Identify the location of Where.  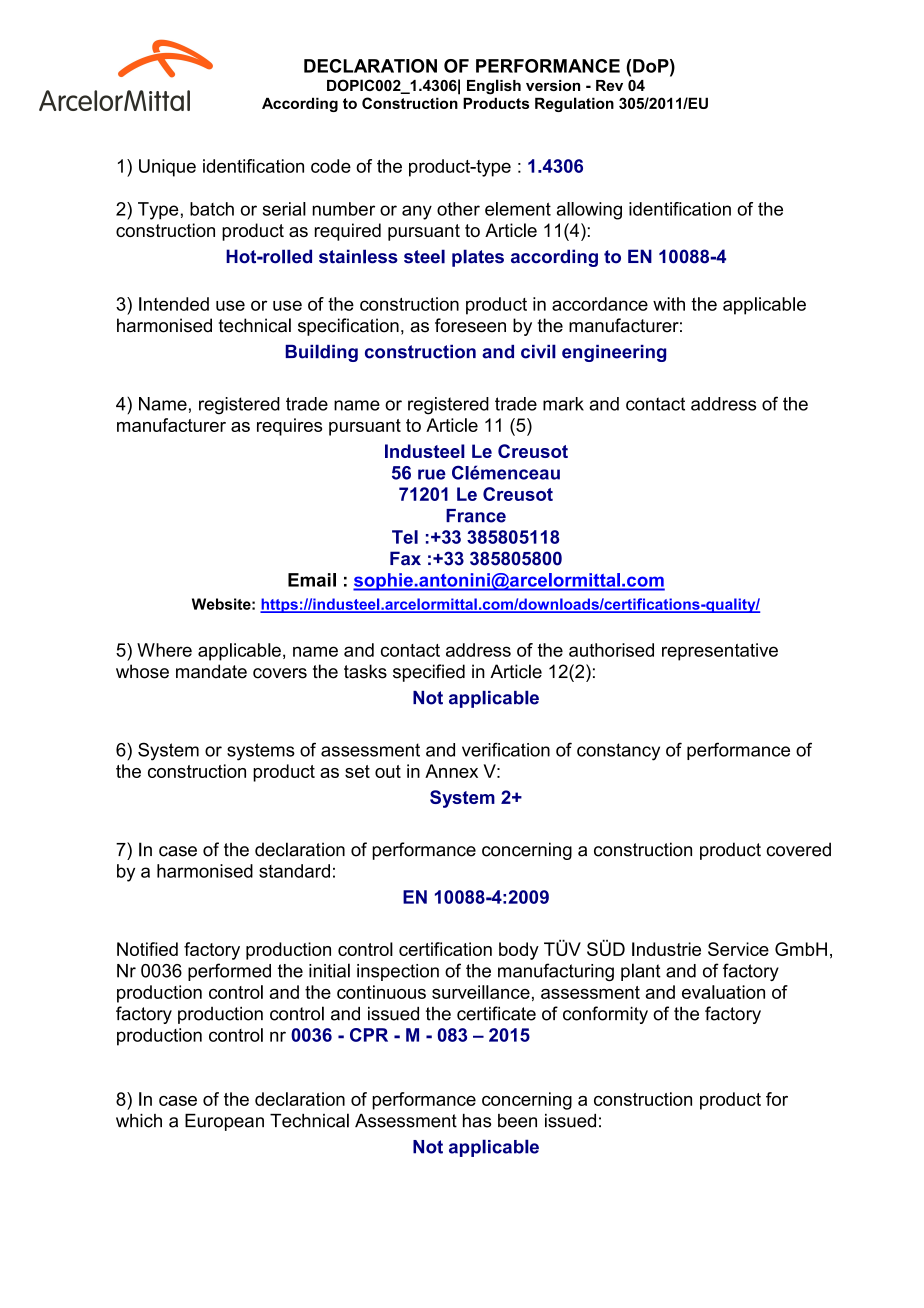
(164, 650).
